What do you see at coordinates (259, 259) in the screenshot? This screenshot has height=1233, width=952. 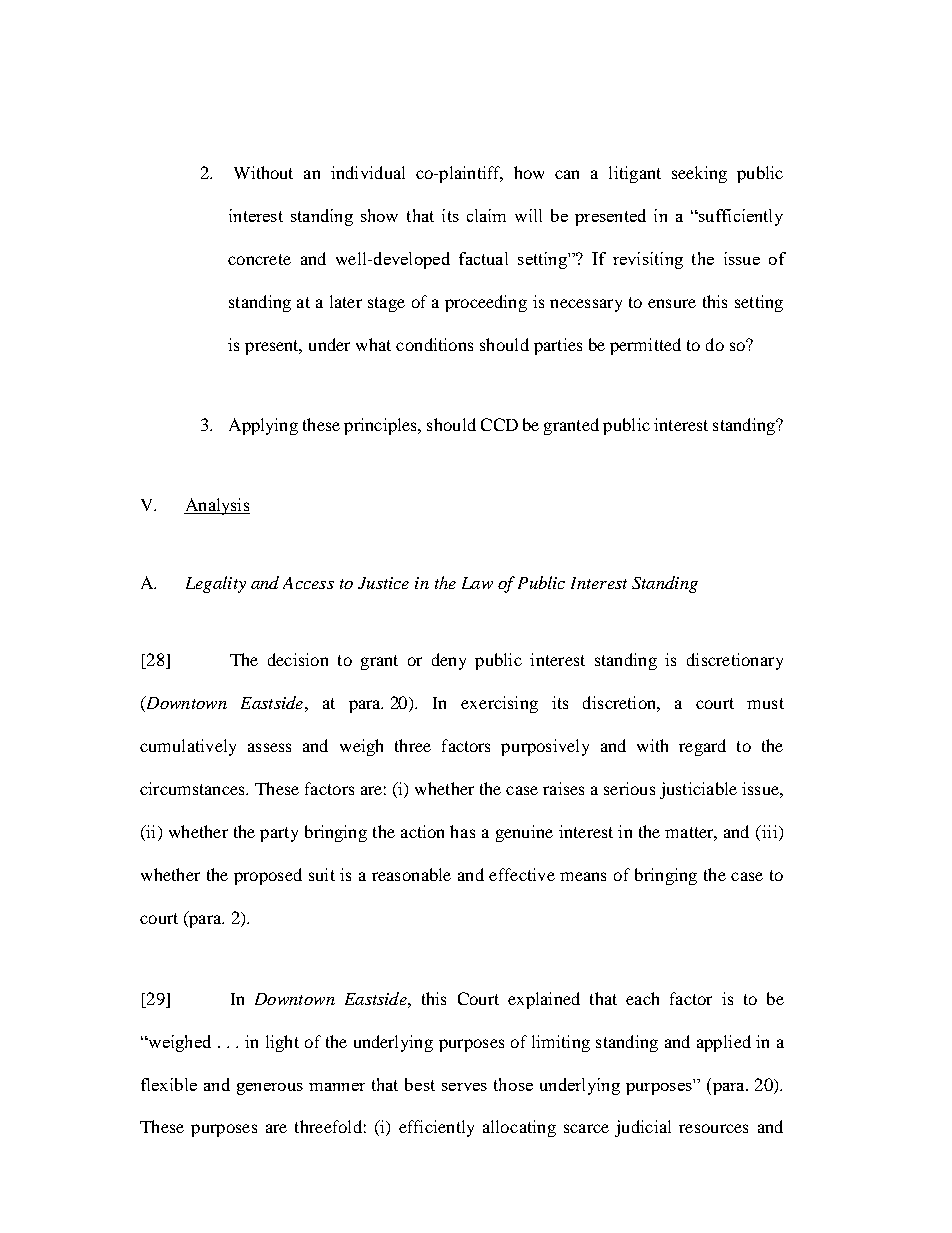 I see `concrete` at bounding box center [259, 259].
